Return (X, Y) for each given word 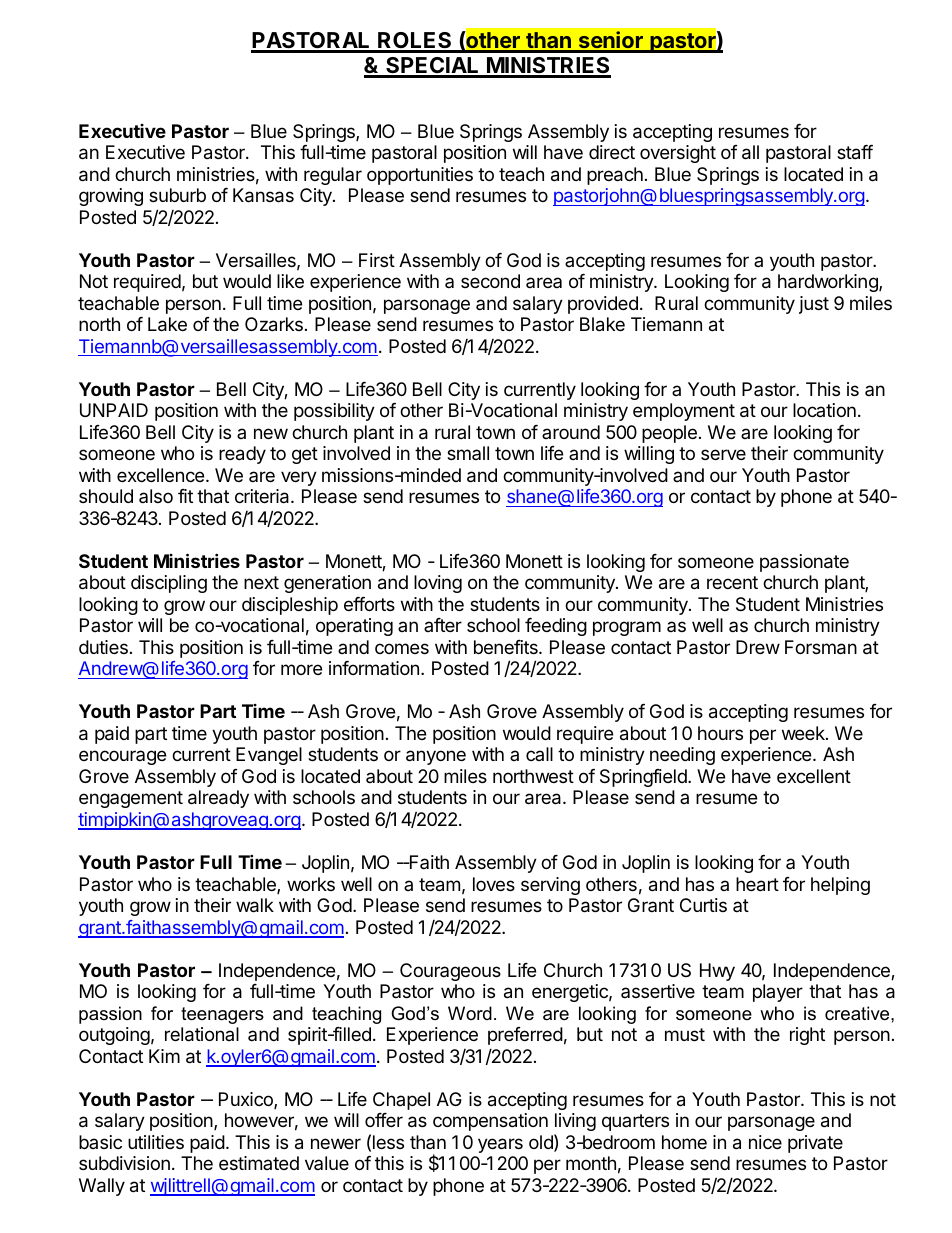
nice (765, 1142)
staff (855, 152)
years (500, 1145)
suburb (177, 195)
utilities (156, 1142)
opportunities (420, 176)
